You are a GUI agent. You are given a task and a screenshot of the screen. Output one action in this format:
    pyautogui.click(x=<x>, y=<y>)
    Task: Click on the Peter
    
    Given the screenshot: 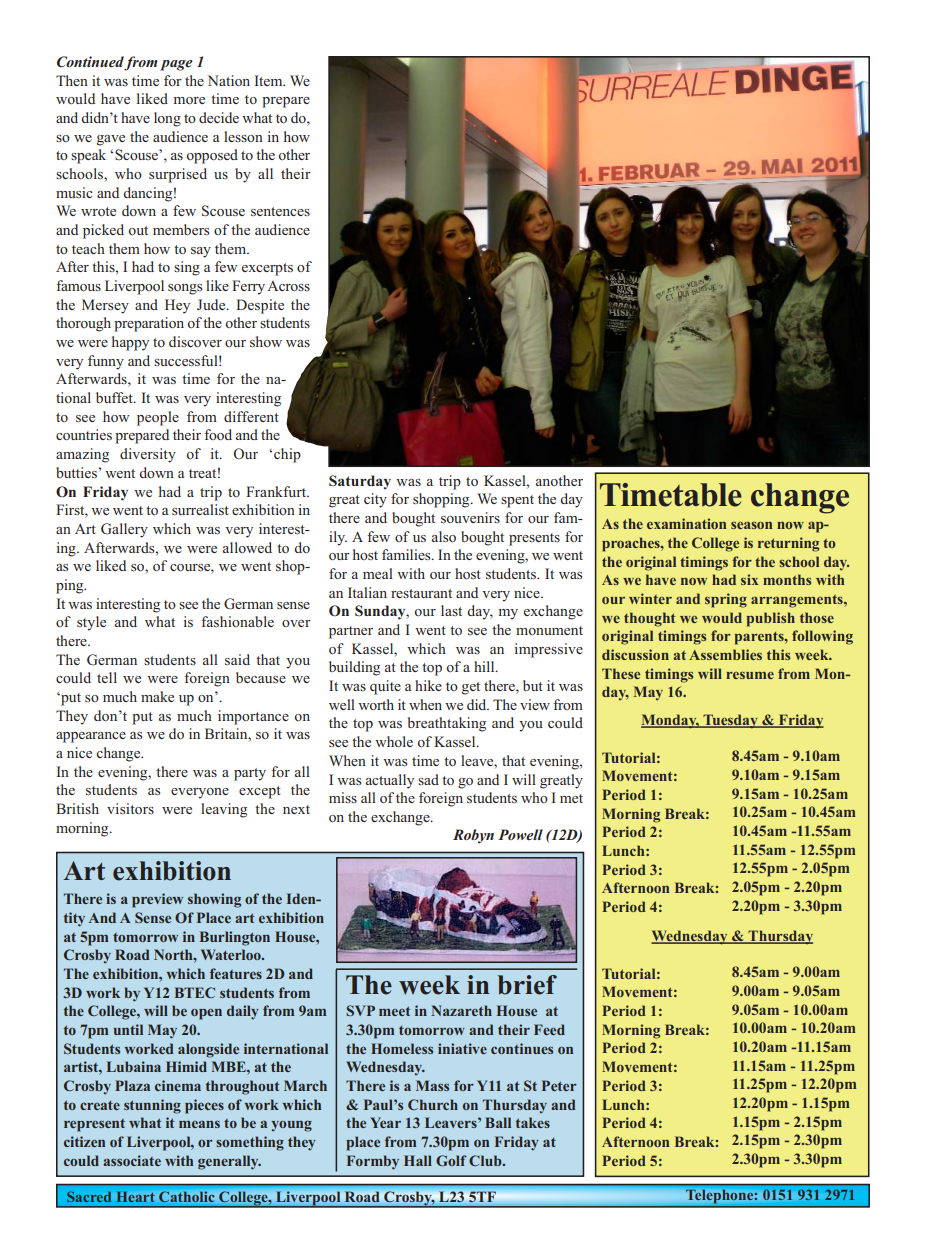 What is the action you would take?
    pyautogui.click(x=559, y=1085)
